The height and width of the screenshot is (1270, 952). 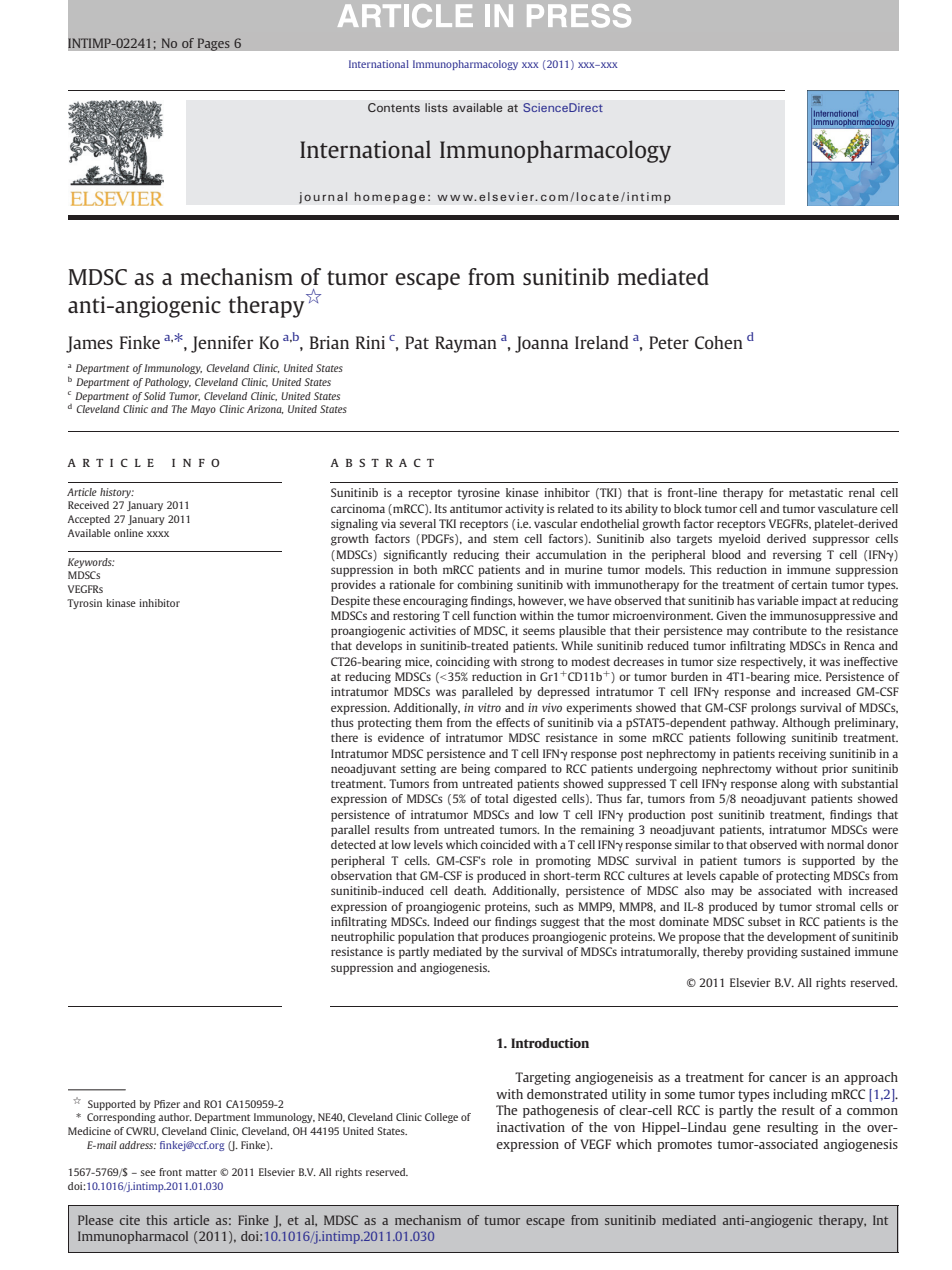 I want to click on along, so click(x=795, y=785).
